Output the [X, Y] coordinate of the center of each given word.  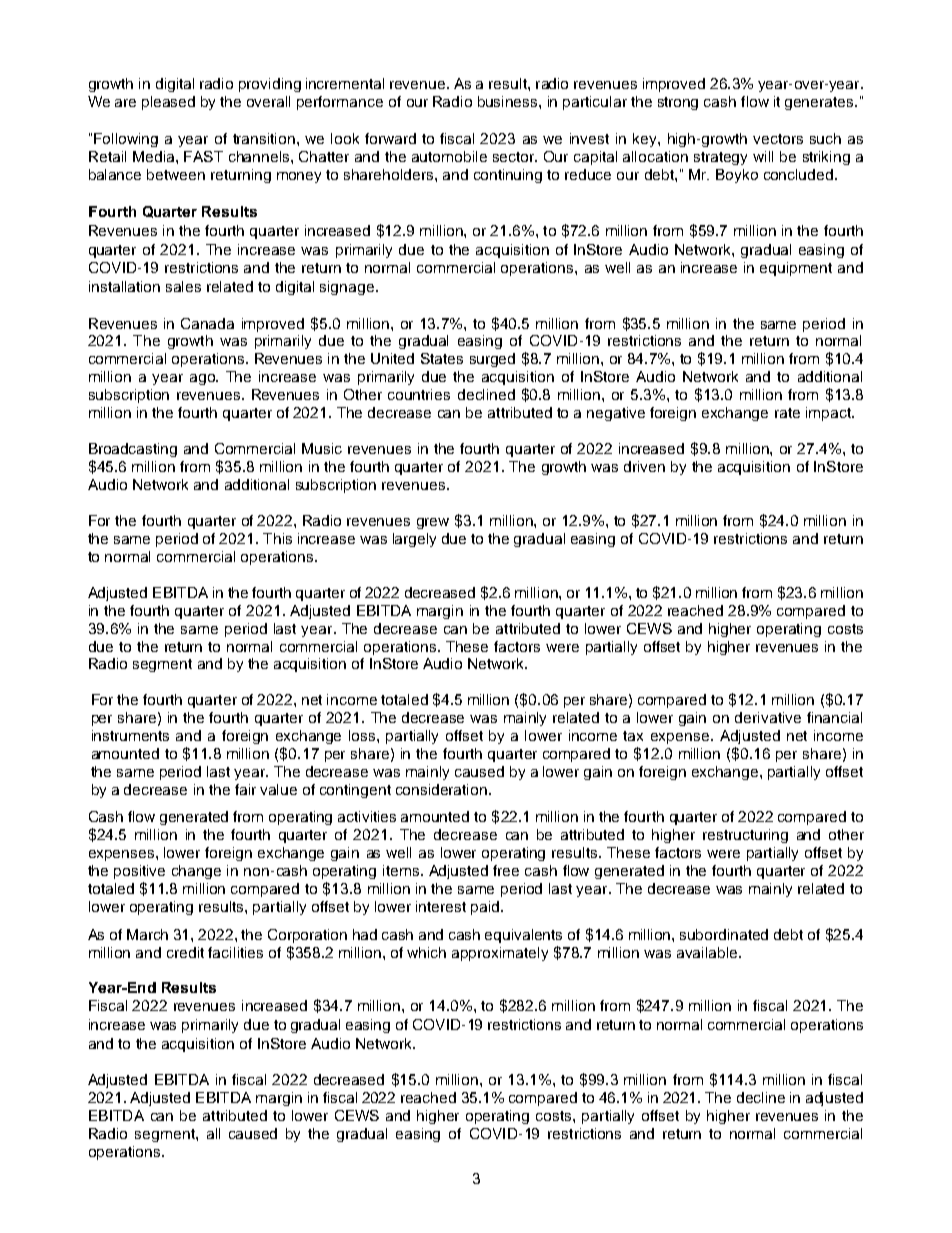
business [509, 101]
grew [433, 523]
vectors [778, 139]
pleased [168, 103]
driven [644, 466]
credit [185, 952]
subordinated [724, 934]
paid [486, 908]
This [277, 538]
